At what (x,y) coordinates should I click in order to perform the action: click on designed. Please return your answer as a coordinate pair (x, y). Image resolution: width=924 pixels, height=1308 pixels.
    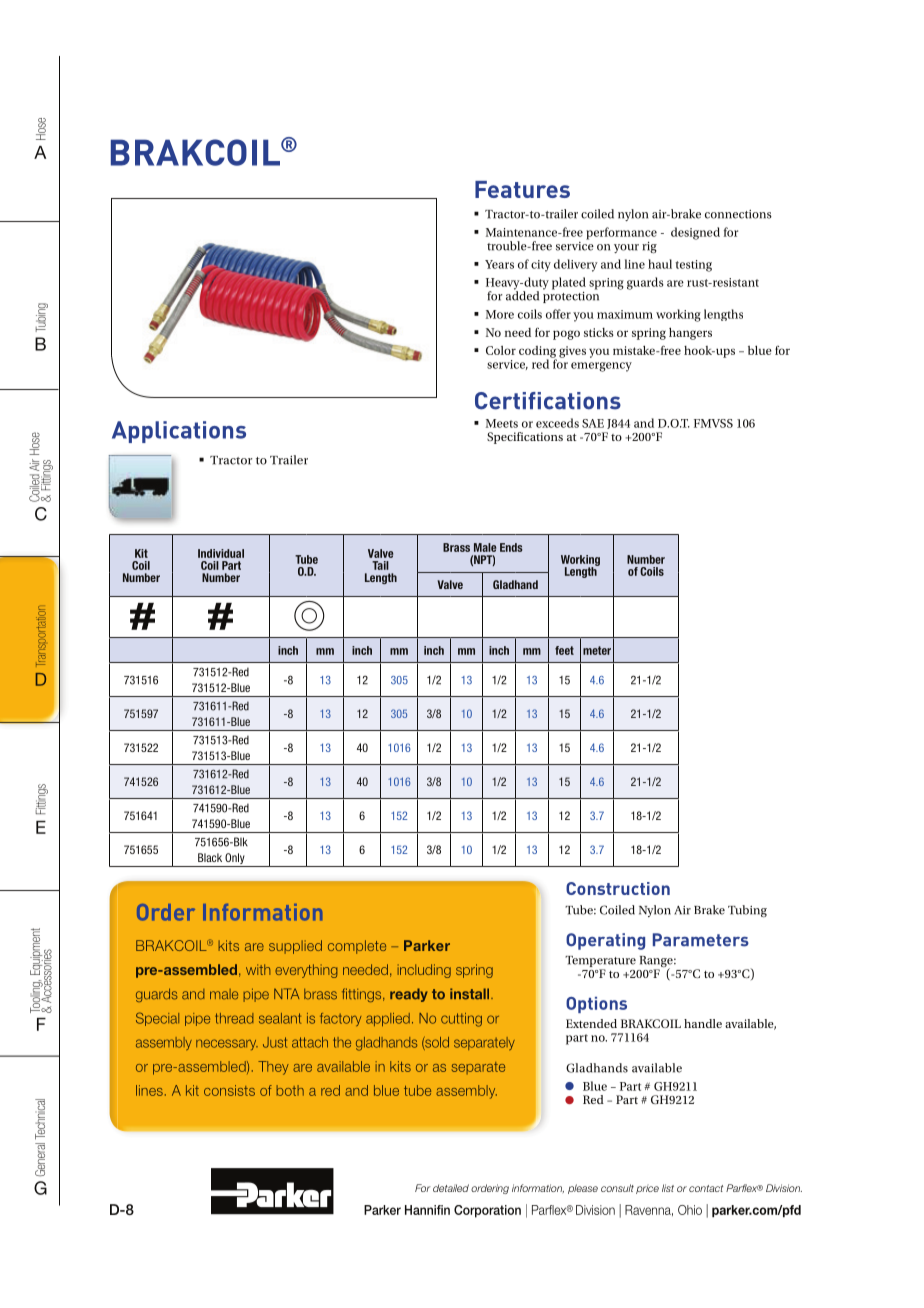
    Looking at the image, I should click on (695, 233).
